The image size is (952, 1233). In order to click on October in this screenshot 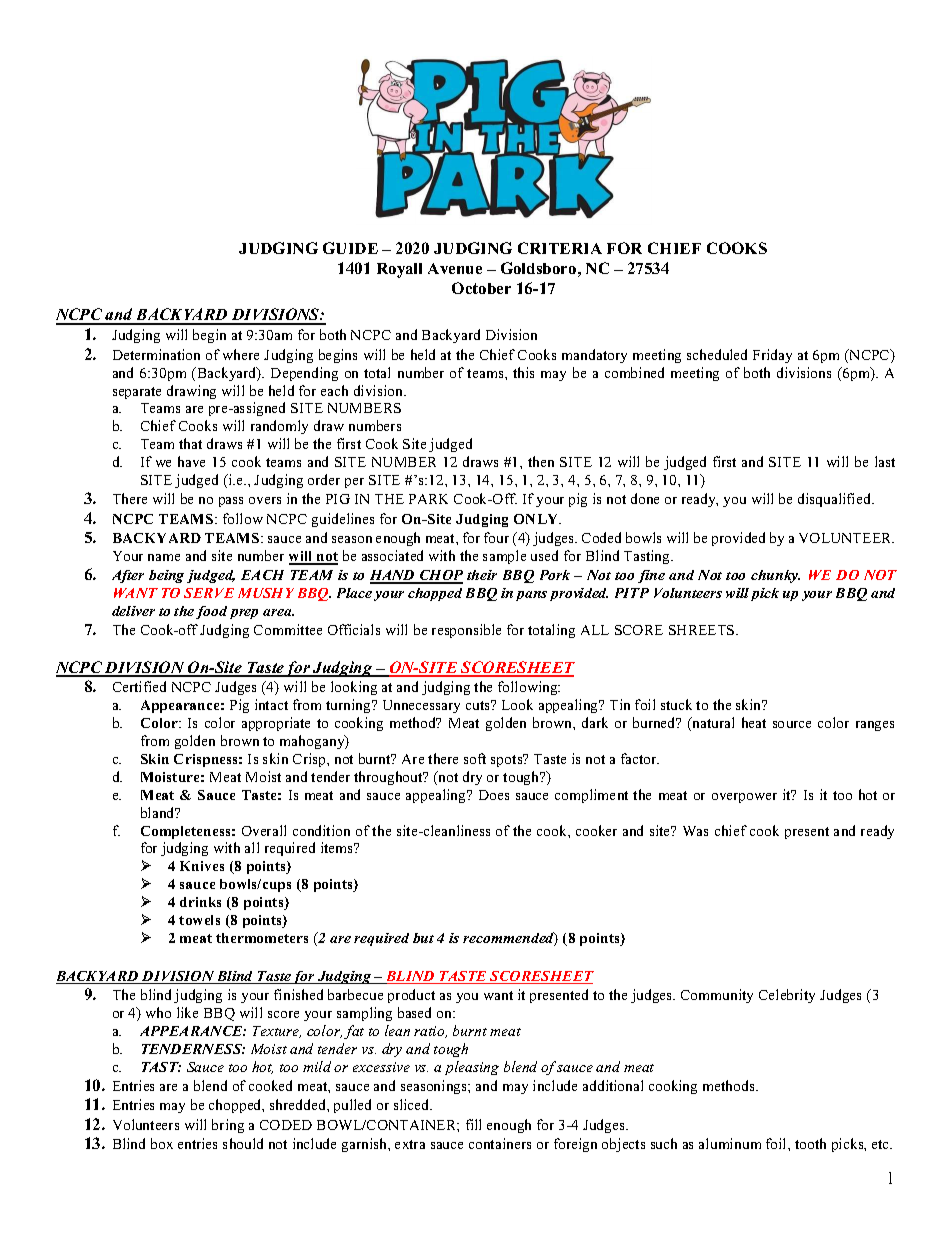, I will do `click(481, 288)`.
